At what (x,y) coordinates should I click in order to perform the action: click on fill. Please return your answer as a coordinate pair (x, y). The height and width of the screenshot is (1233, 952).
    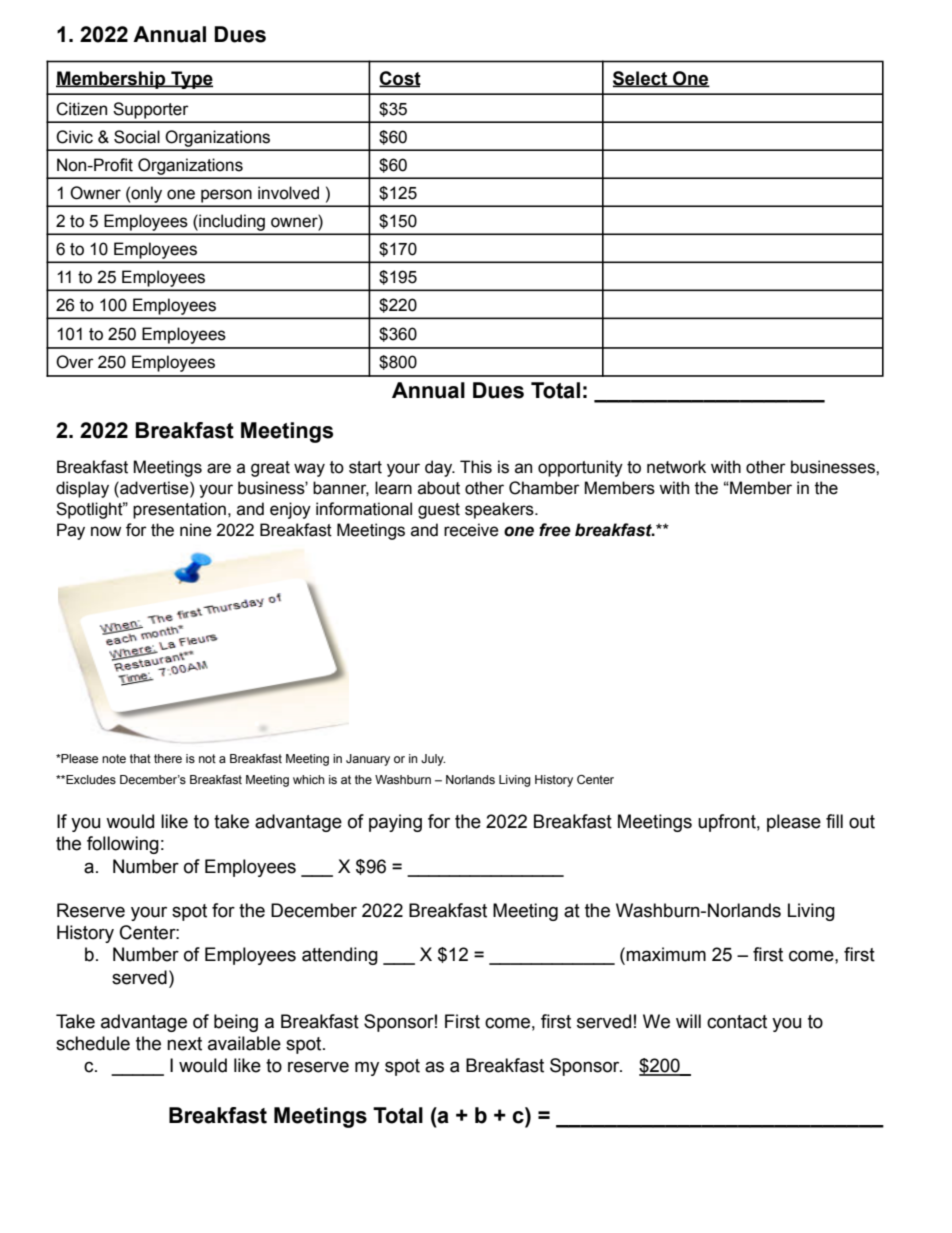
    Looking at the image, I should click on (834, 821).
